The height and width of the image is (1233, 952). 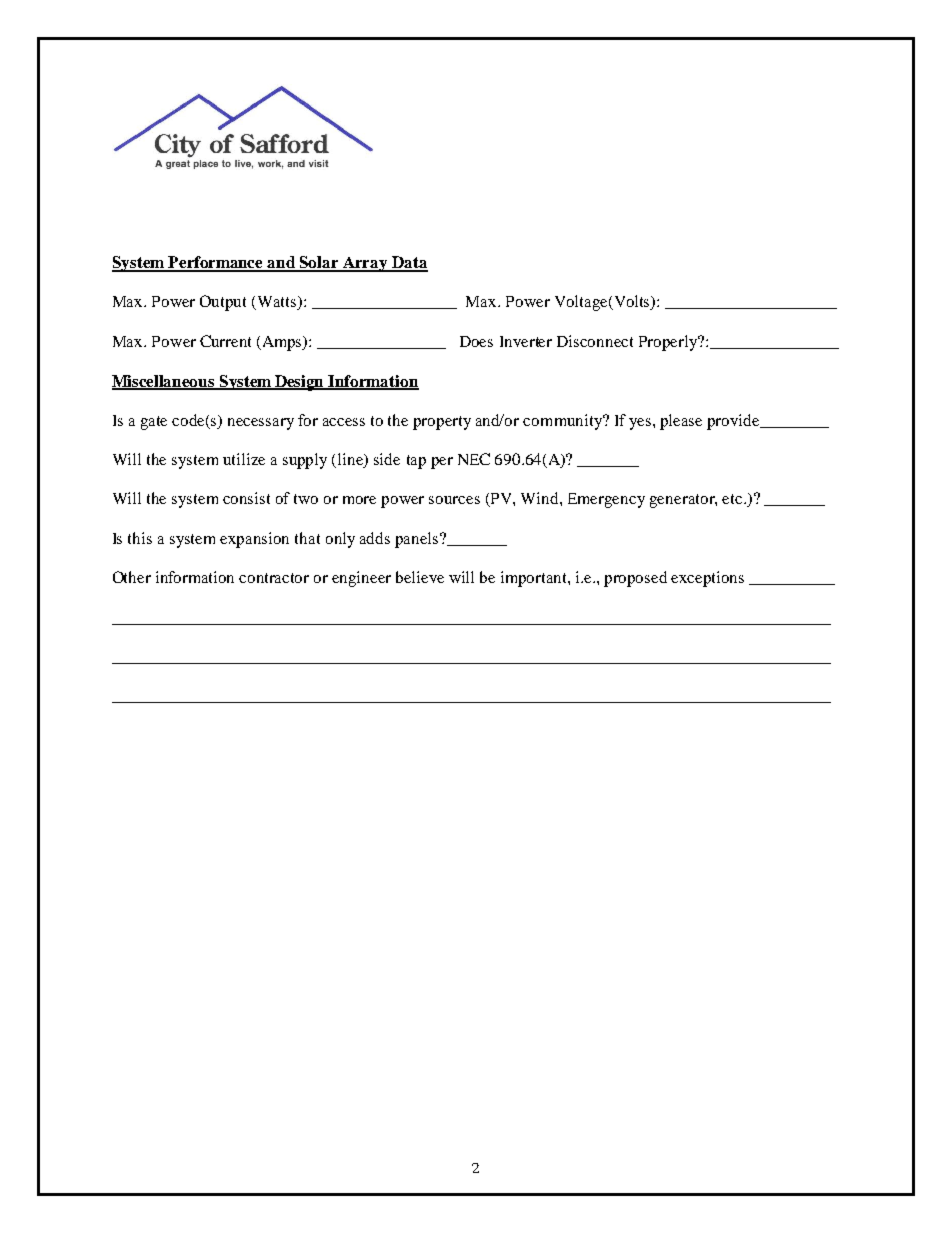 I want to click on Data, so click(x=409, y=263).
